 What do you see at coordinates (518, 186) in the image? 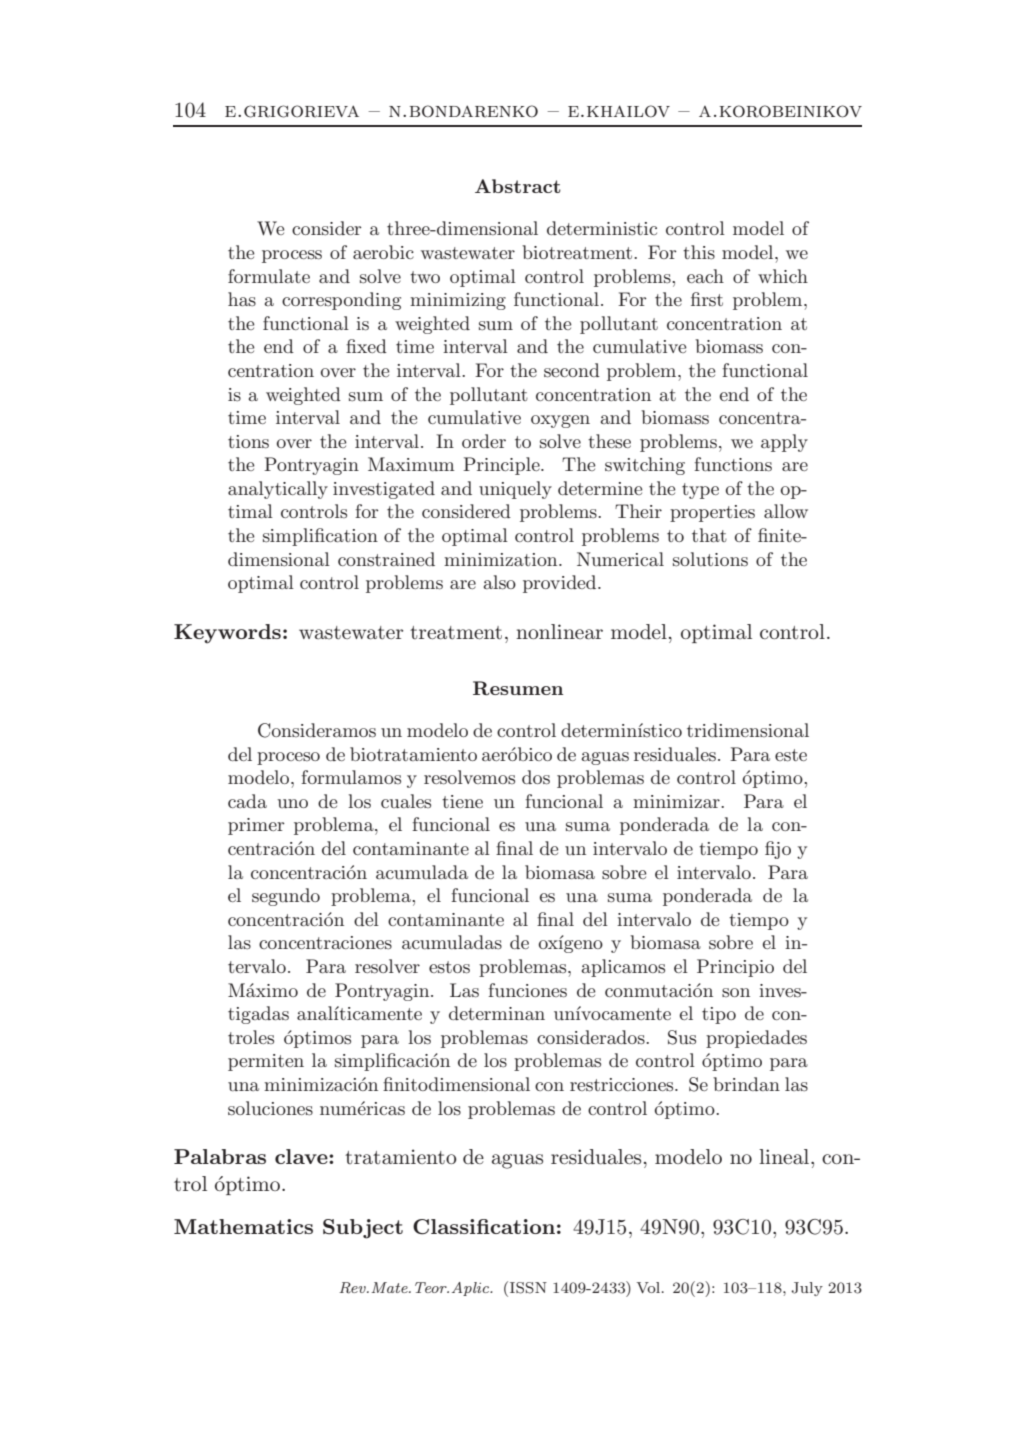
I see `Abstract` at bounding box center [518, 186].
